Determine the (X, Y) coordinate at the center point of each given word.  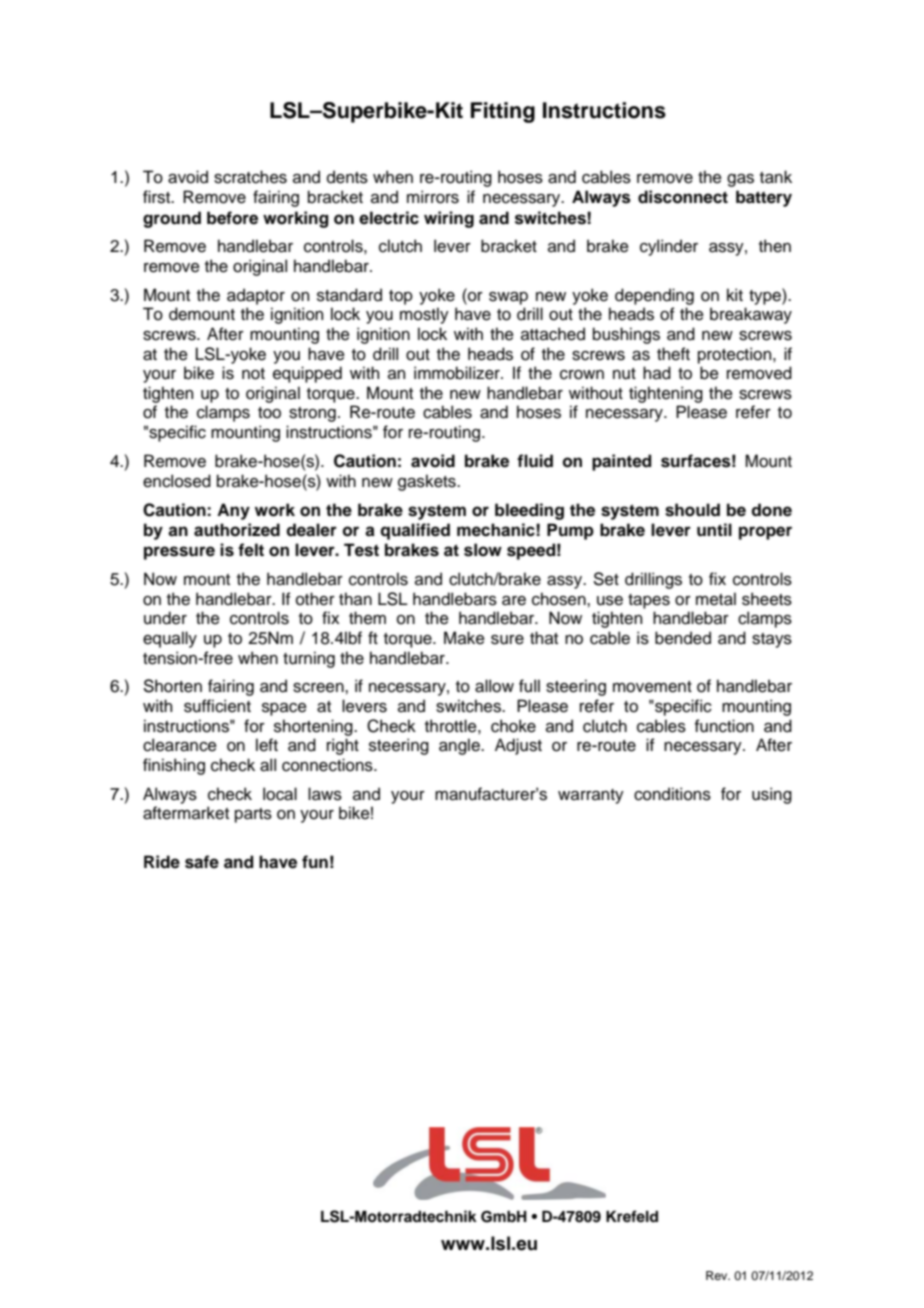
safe (202, 862)
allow (494, 686)
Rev (718, 1275)
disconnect (683, 197)
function (724, 726)
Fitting (503, 112)
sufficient (217, 706)
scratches (250, 177)
